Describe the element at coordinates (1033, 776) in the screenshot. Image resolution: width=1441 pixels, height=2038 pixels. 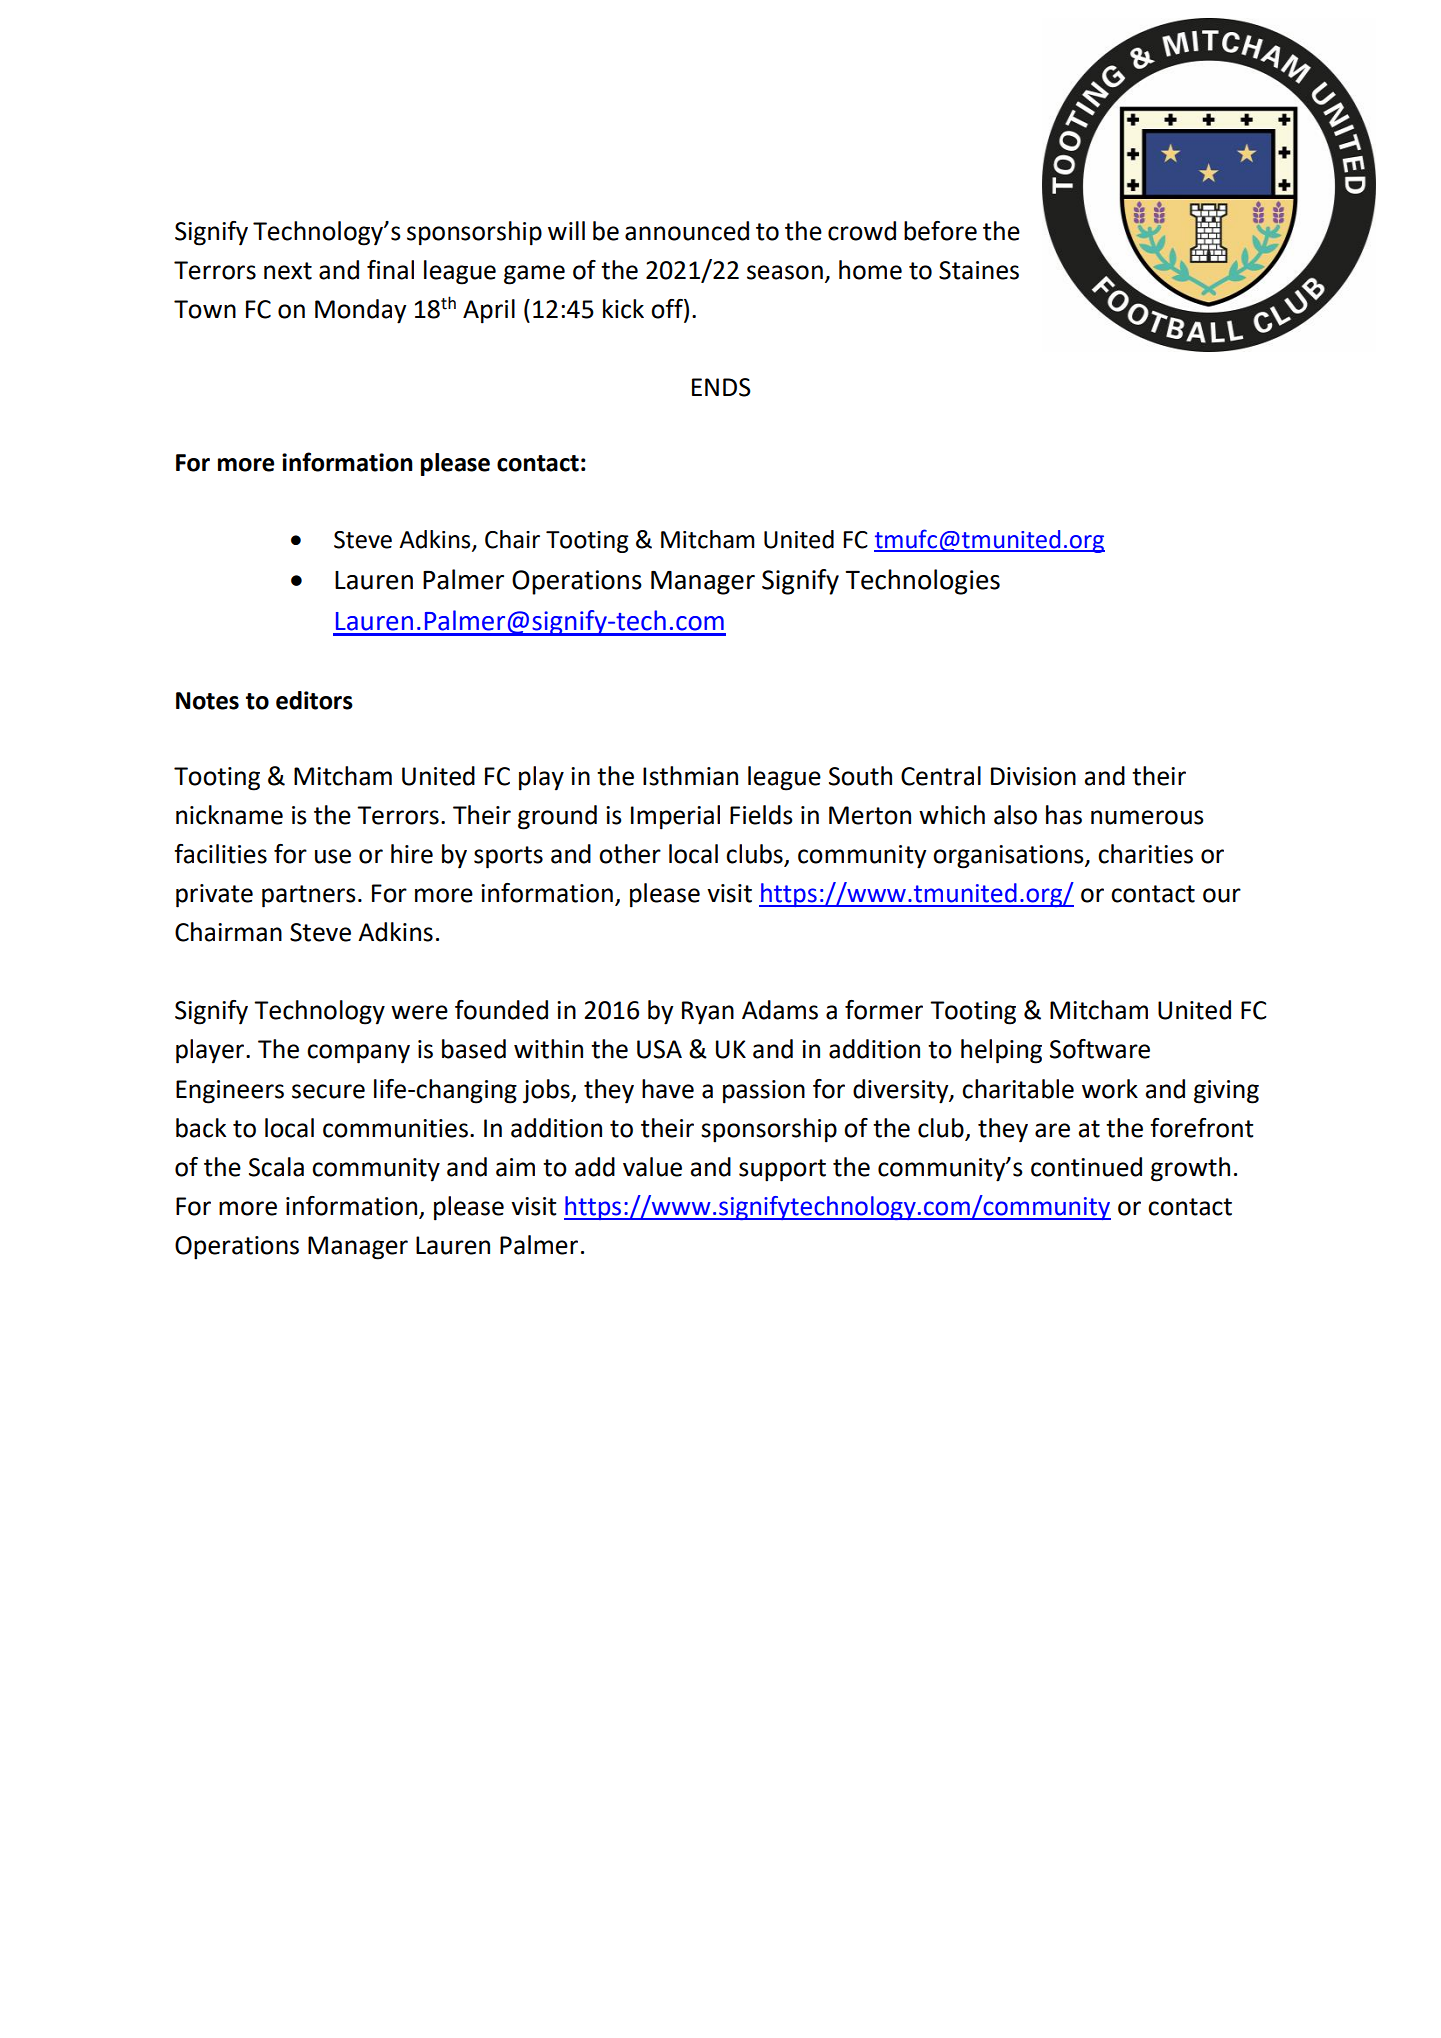
I see `Division` at that location.
